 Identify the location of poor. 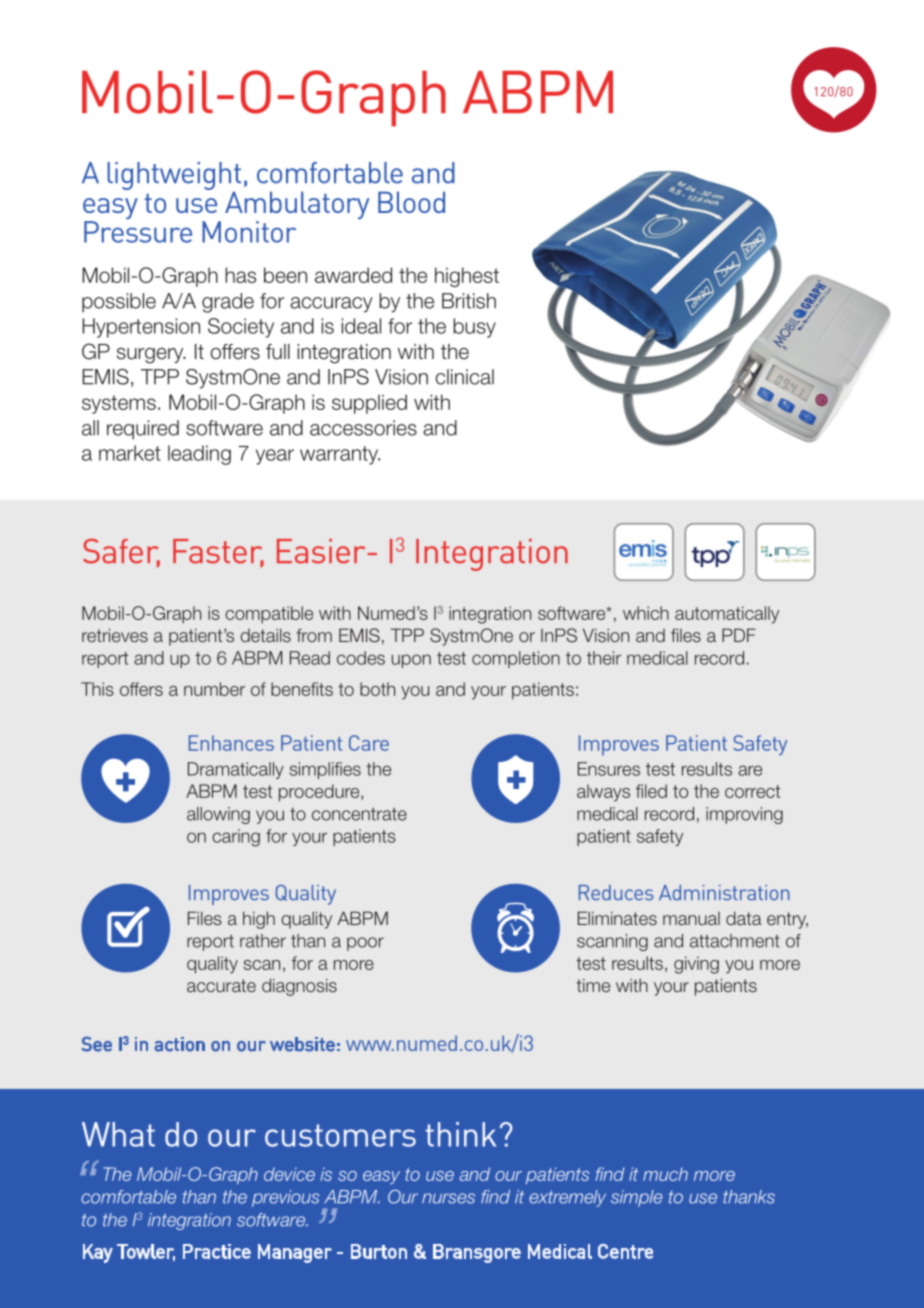
(365, 944).
